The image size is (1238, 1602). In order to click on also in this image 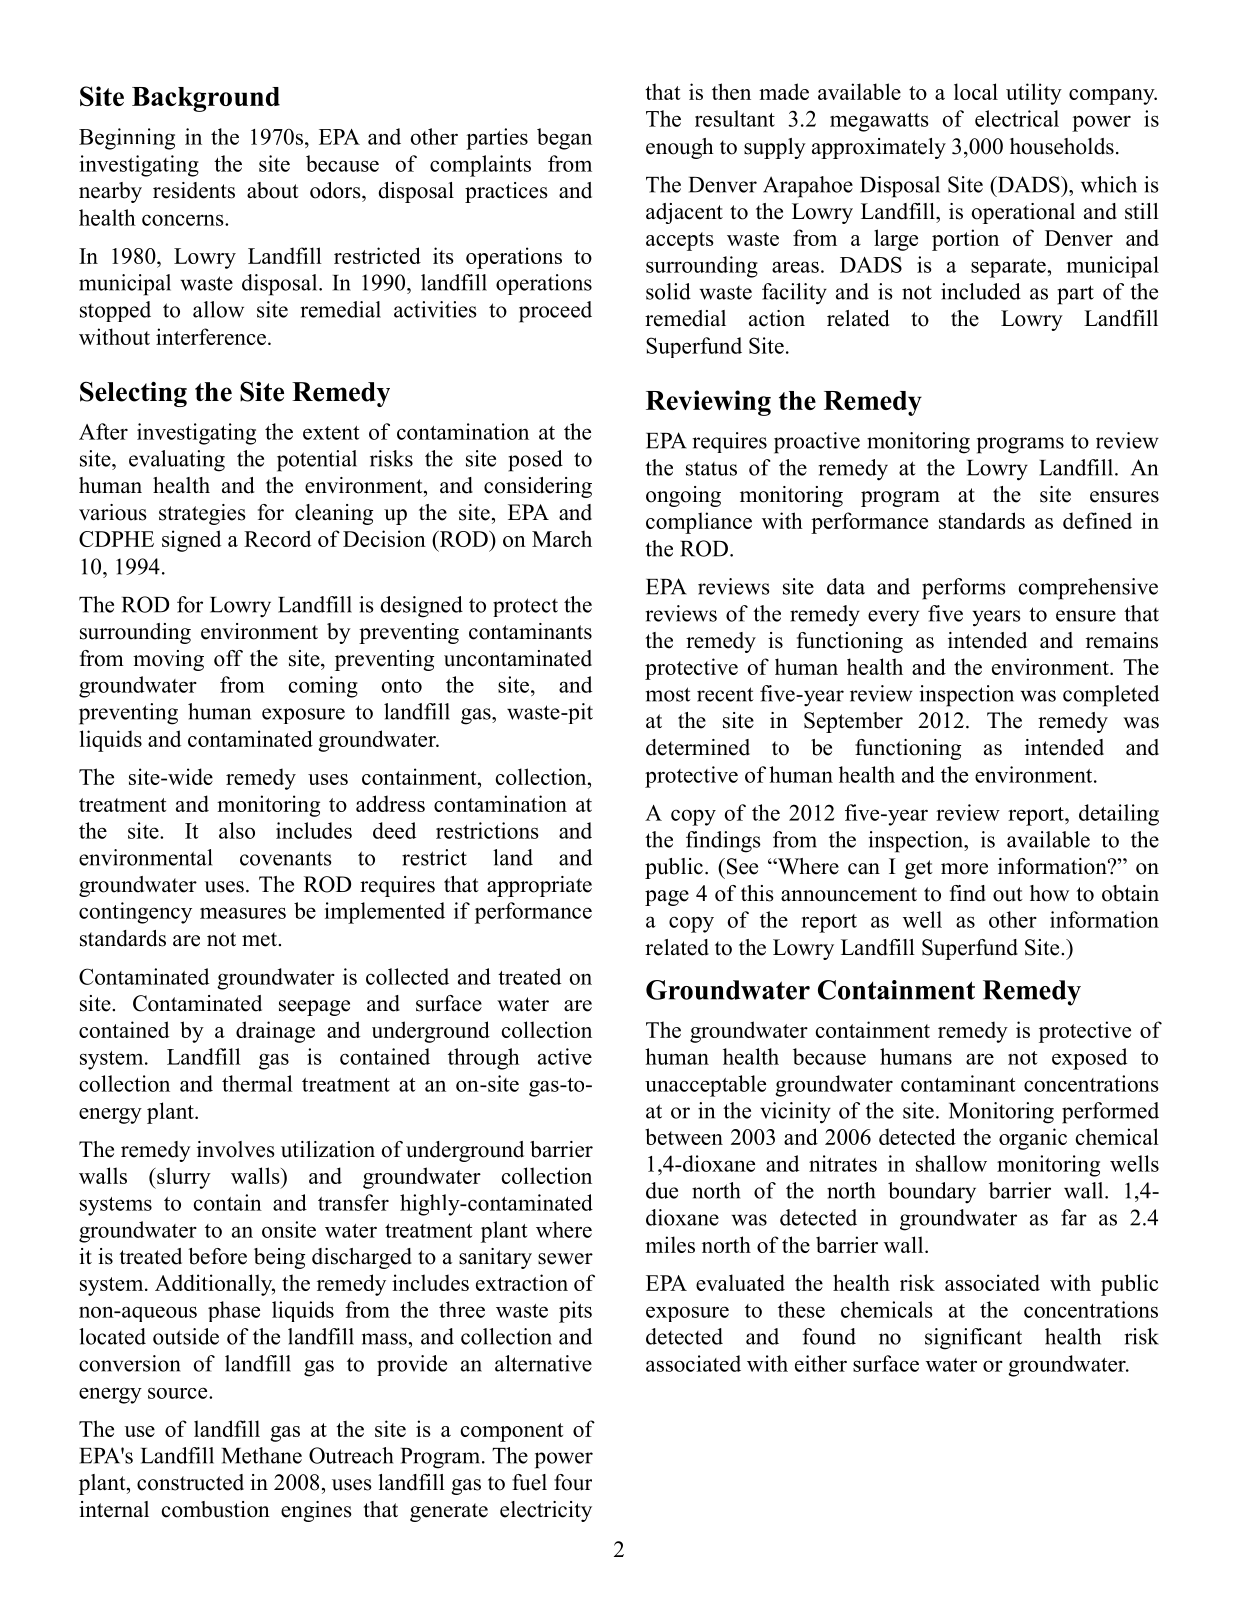, I will do `click(237, 830)`.
